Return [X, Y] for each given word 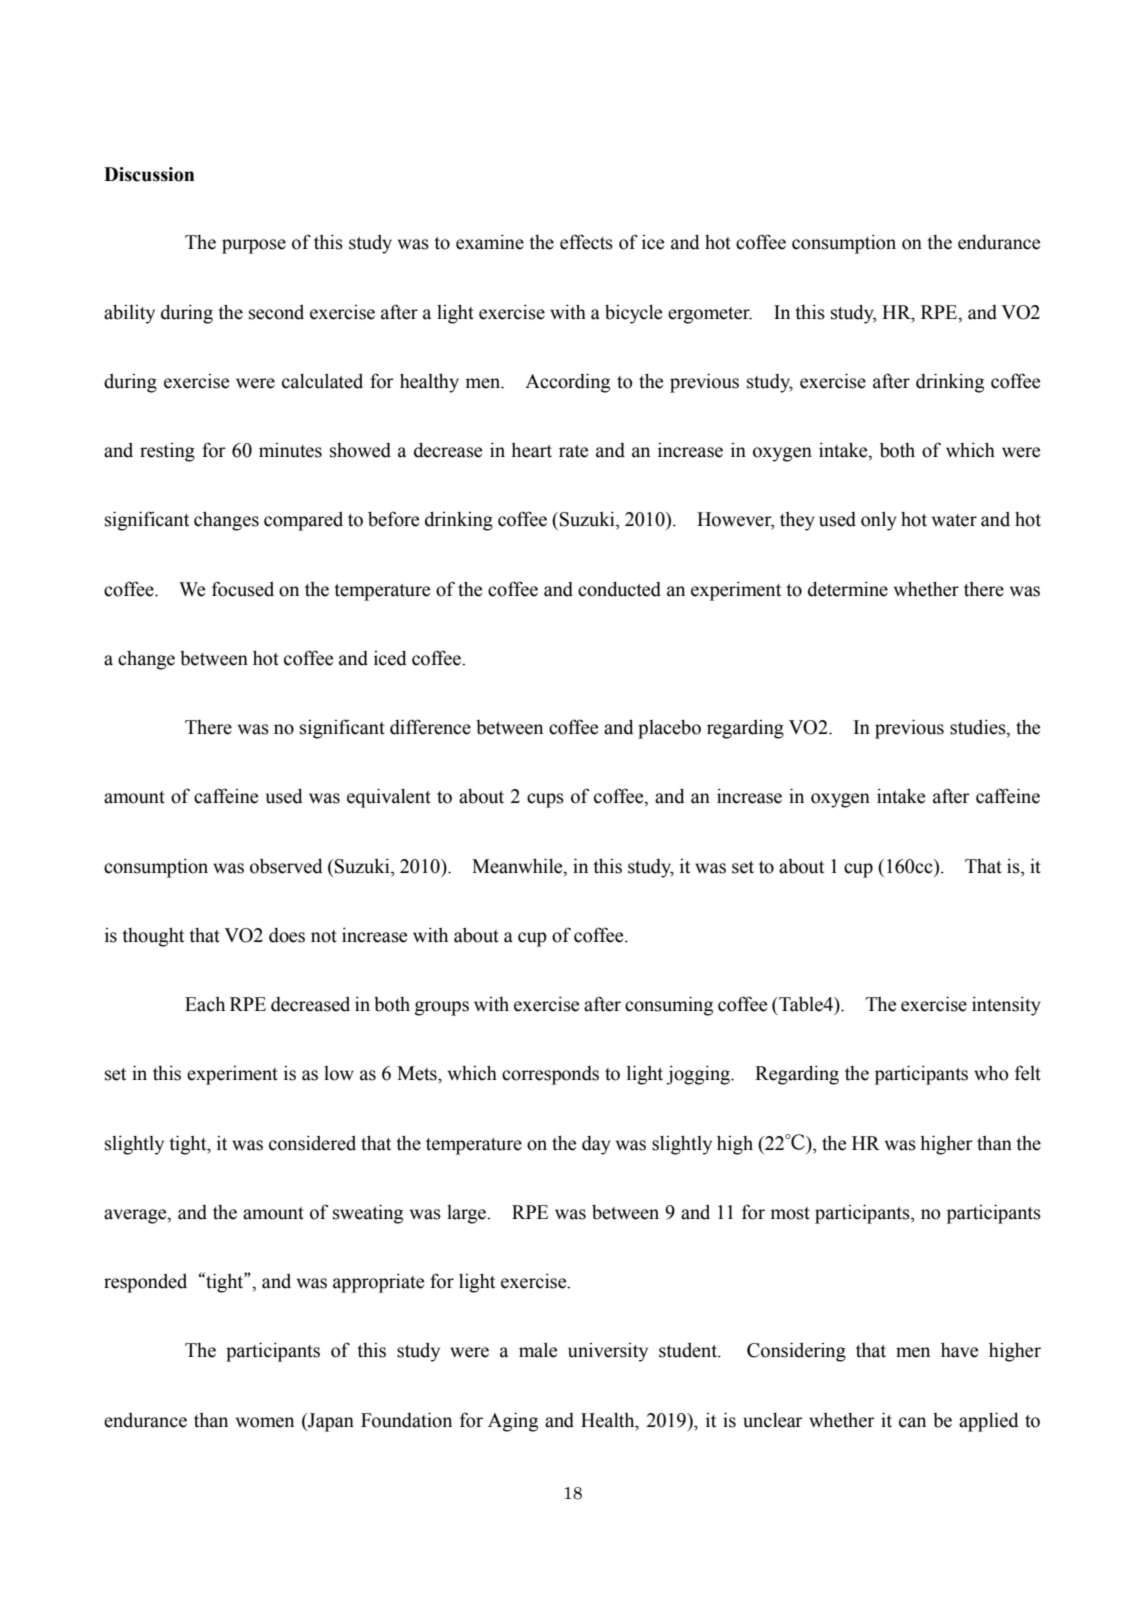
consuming [669, 1006]
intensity [1006, 1006]
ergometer [710, 315]
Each [205, 1004]
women [265, 1422]
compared [303, 521]
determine [848, 589]
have [959, 1350]
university [608, 1352]
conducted [619, 589]
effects [586, 242]
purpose [254, 246]
